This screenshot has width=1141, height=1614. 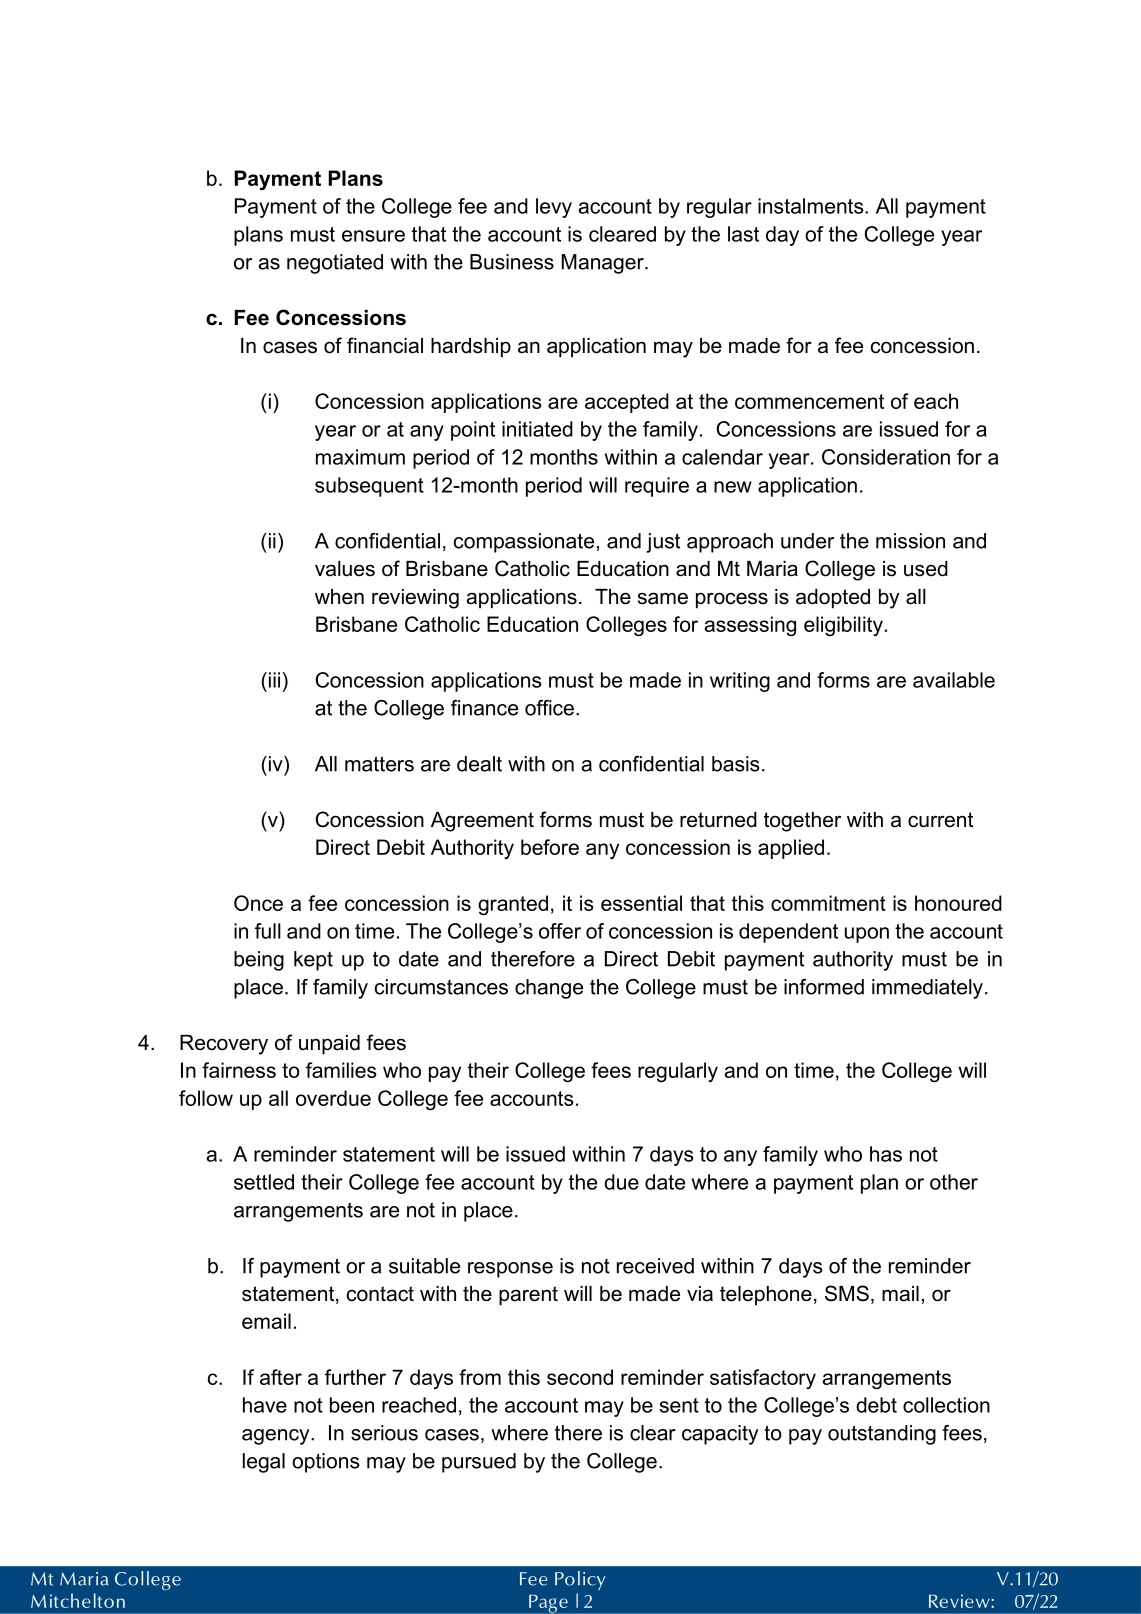 I want to click on options, so click(x=326, y=1463).
